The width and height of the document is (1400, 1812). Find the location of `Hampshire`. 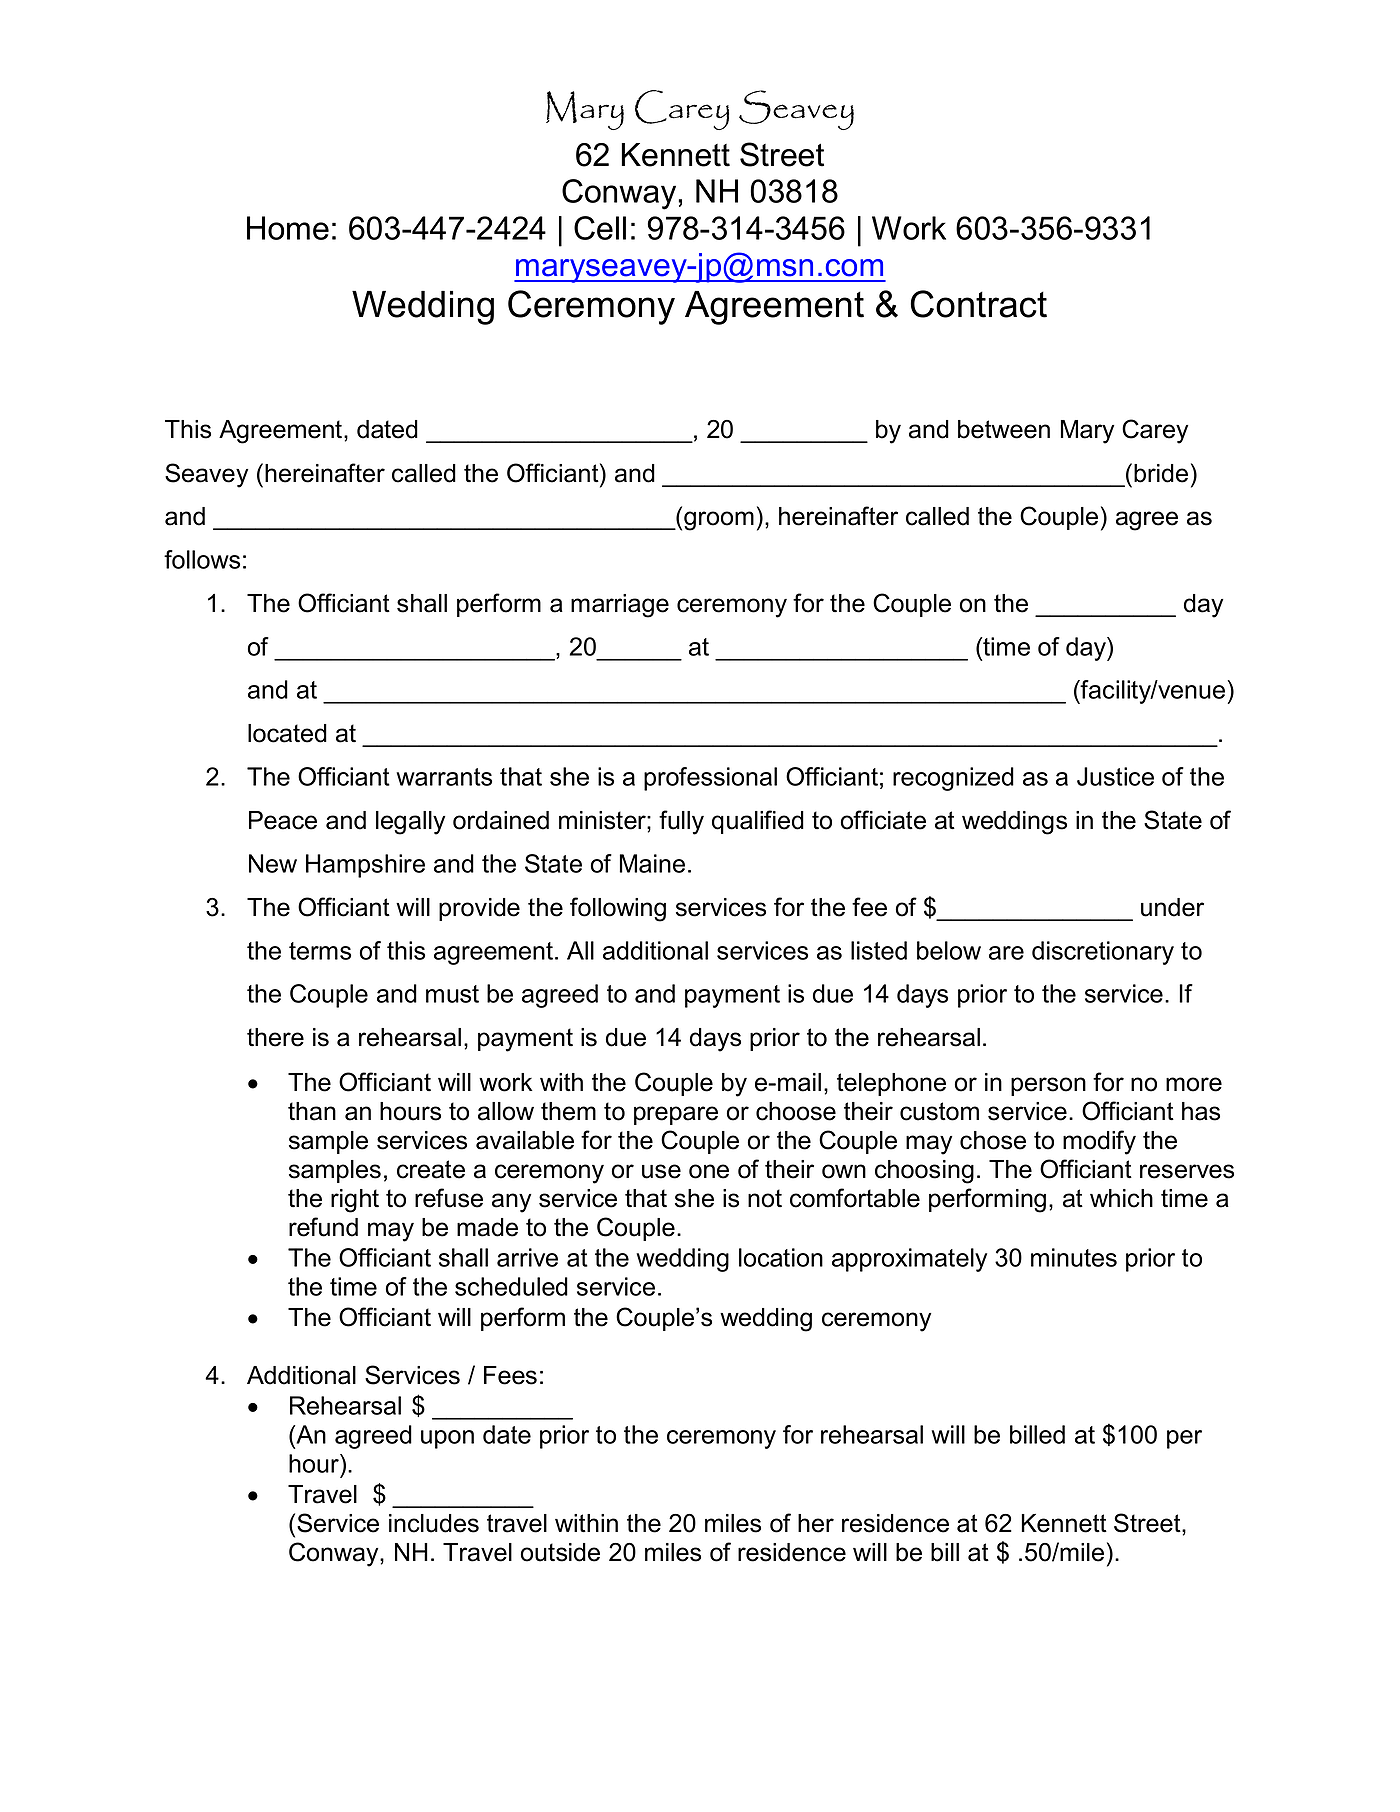

Hampshire is located at coordinates (365, 866).
